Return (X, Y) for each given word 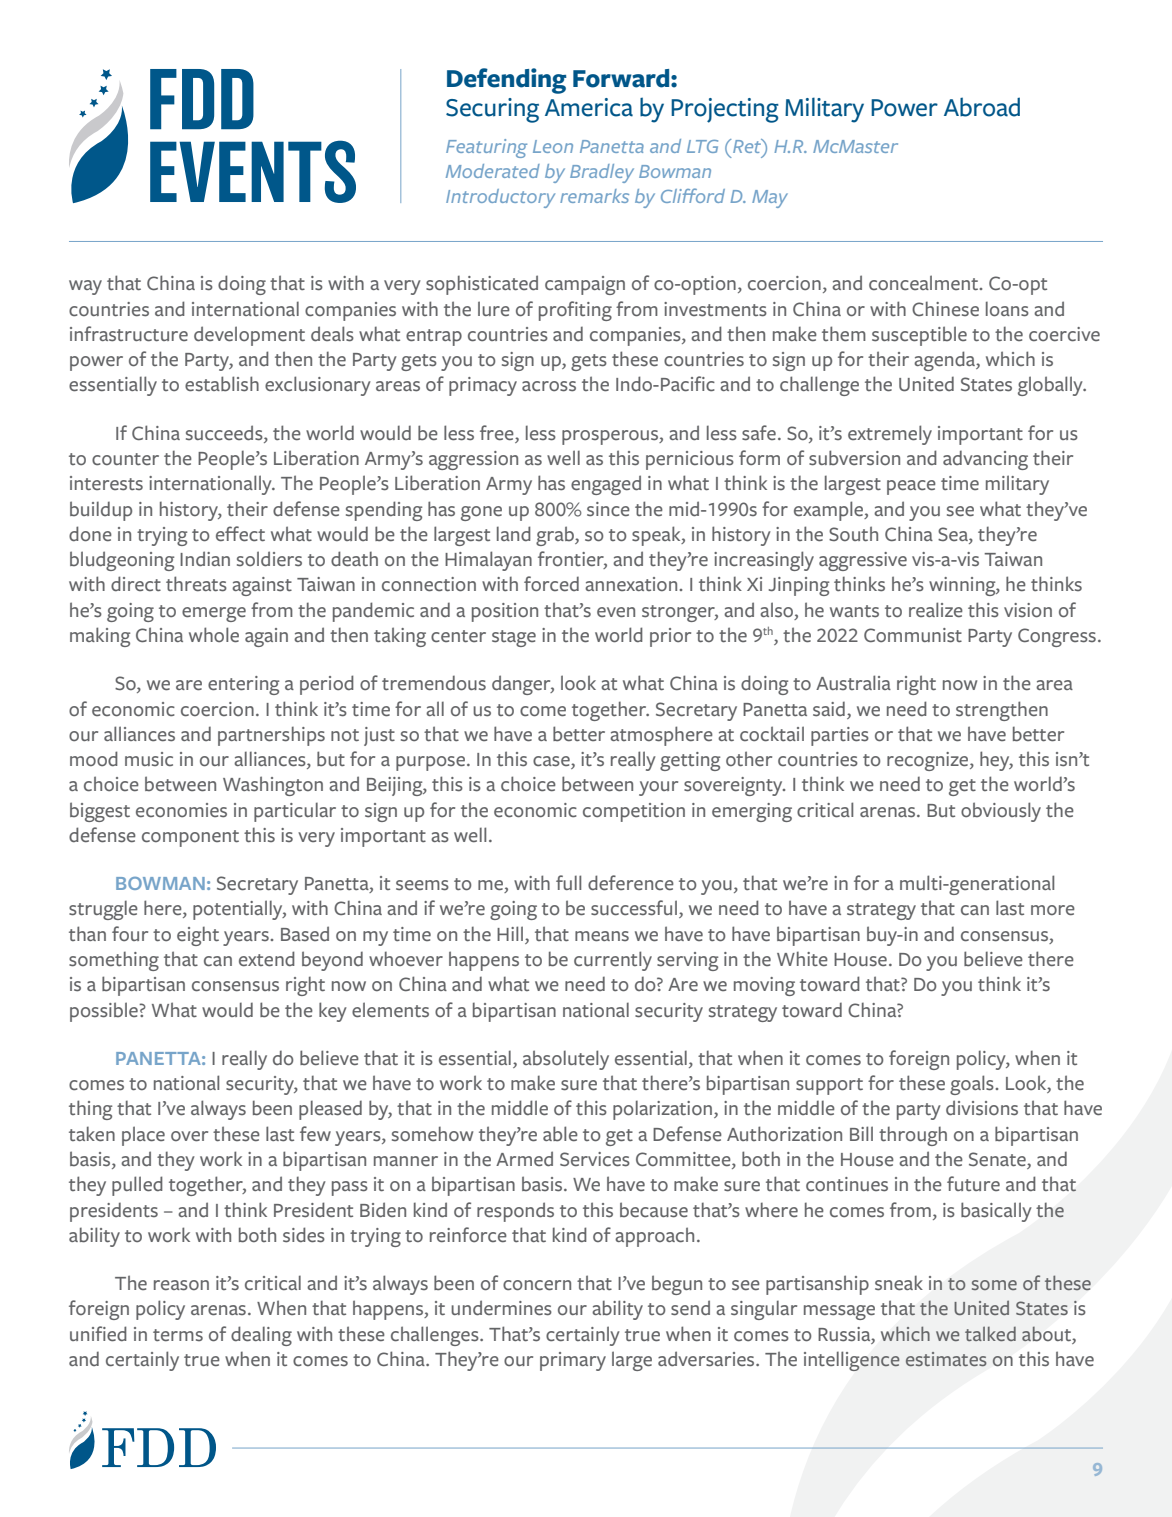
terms (178, 1335)
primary (573, 1361)
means (602, 936)
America (589, 107)
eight (198, 936)
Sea (954, 535)
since (608, 509)
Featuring (486, 148)
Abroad (982, 107)
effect (240, 534)
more (1053, 910)
